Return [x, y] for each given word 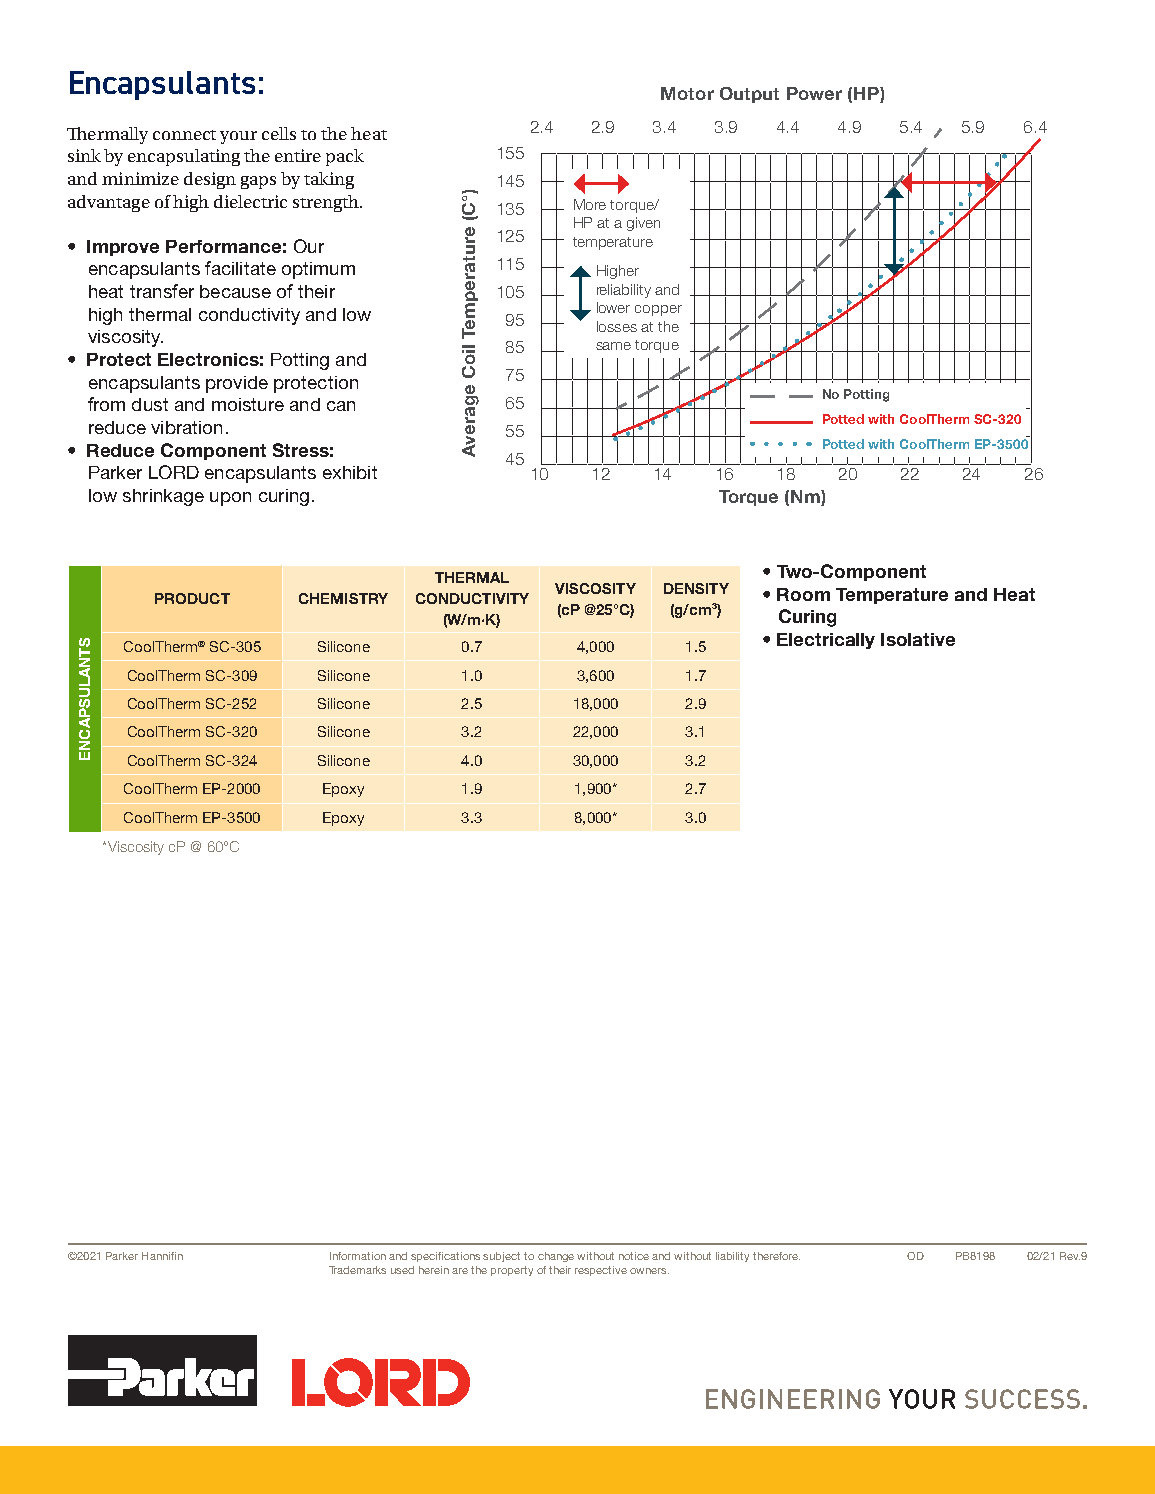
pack [345, 157]
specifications [445, 1257]
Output [749, 95]
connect [184, 135]
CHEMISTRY [343, 598]
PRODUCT [192, 598]
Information [358, 1256]
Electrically [826, 641]
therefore [776, 1256]
